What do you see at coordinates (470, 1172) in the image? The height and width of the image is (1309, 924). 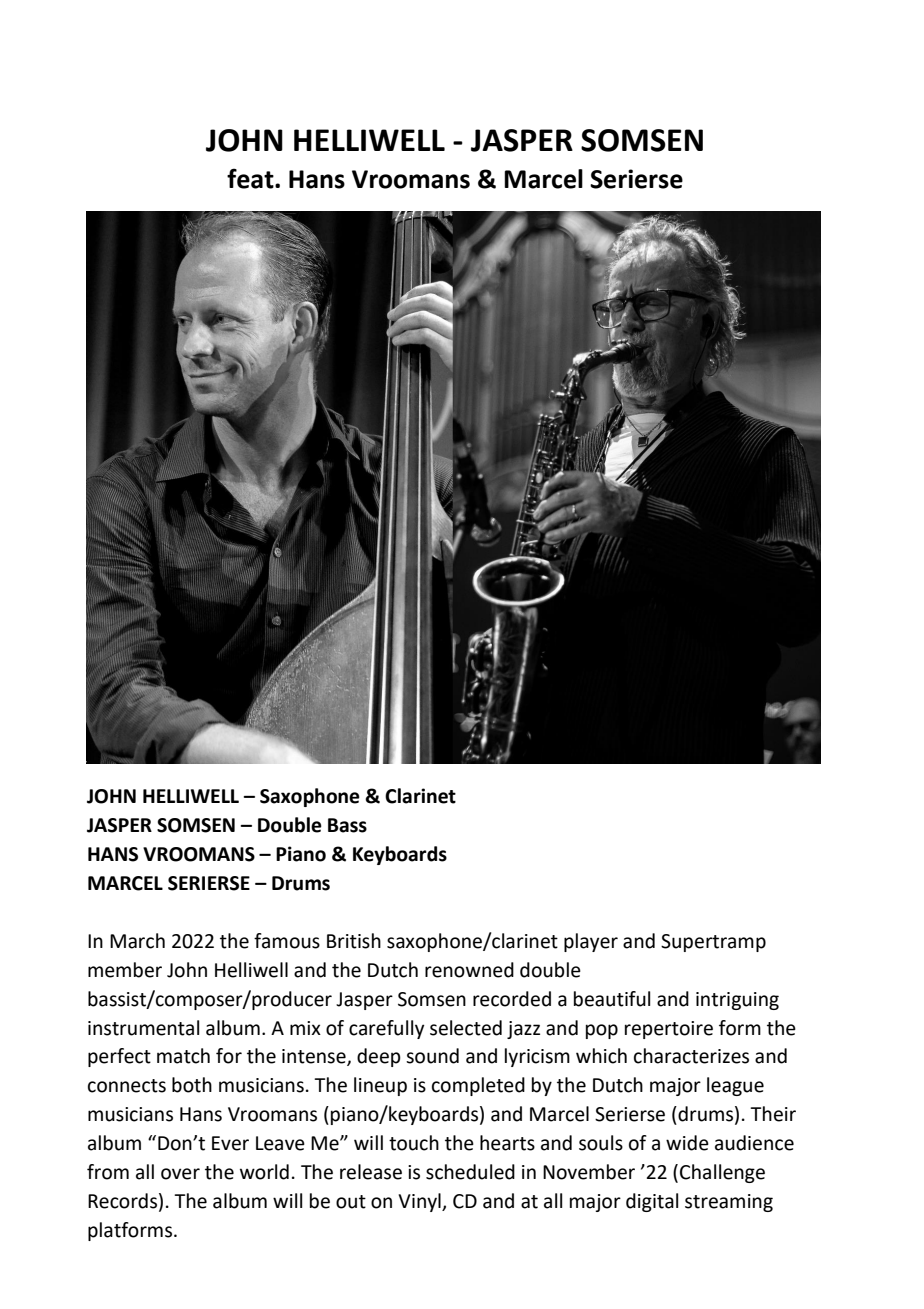 I see `scheduled` at bounding box center [470, 1172].
